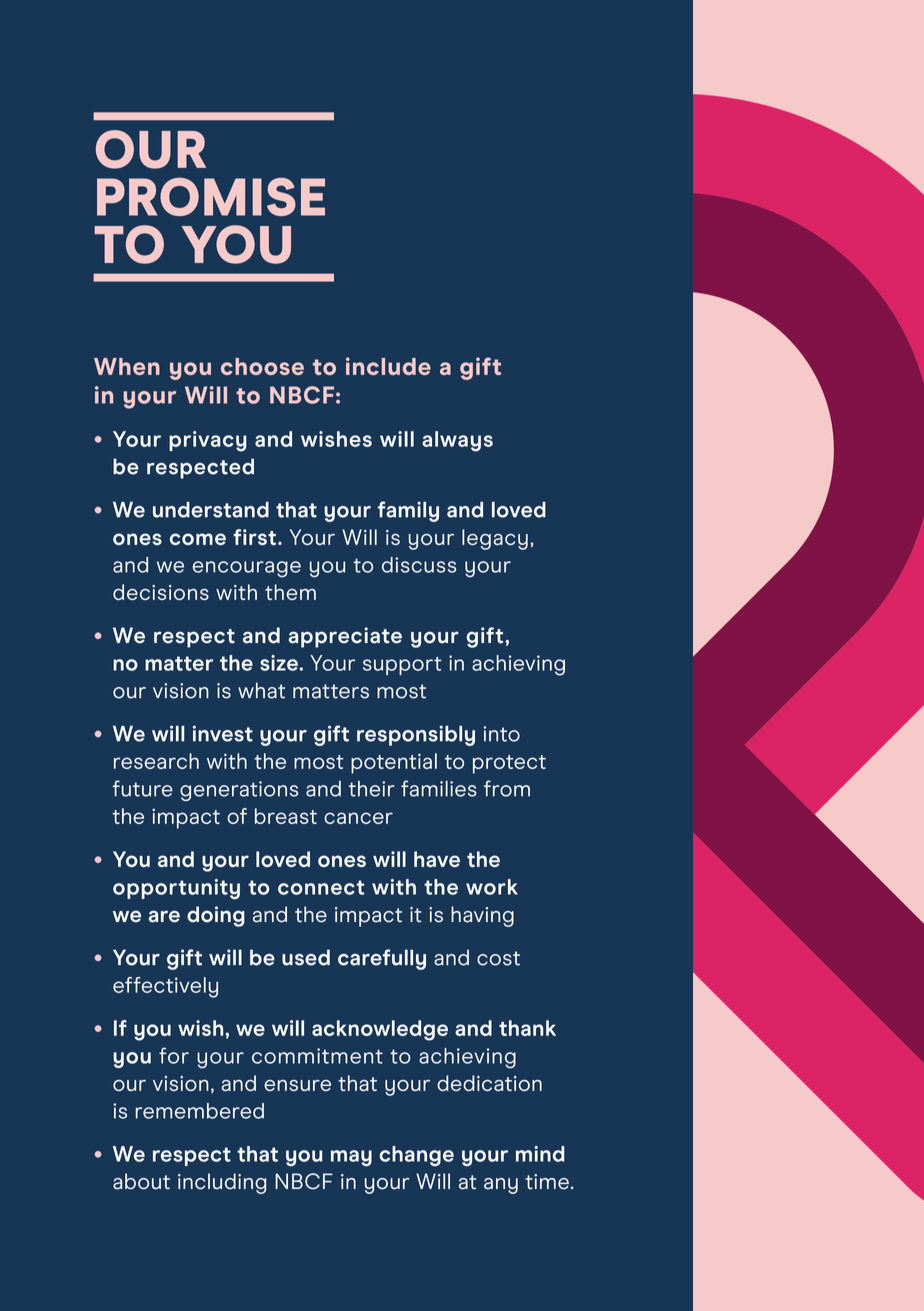 Image resolution: width=924 pixels, height=1311 pixels. Describe the element at coordinates (501, 734) in the screenshot. I see `into` at that location.
